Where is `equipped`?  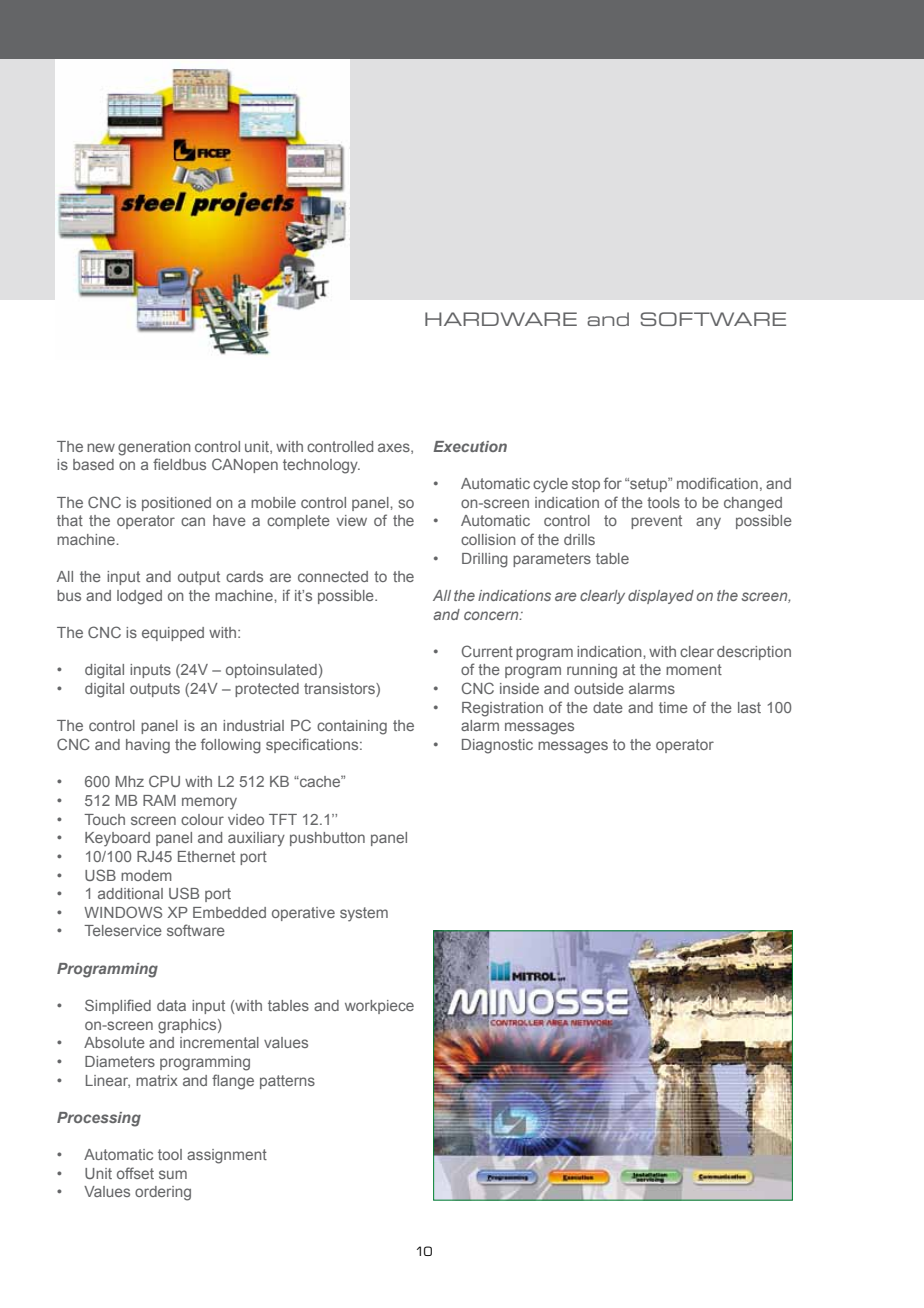
equipped is located at coordinates (173, 634).
